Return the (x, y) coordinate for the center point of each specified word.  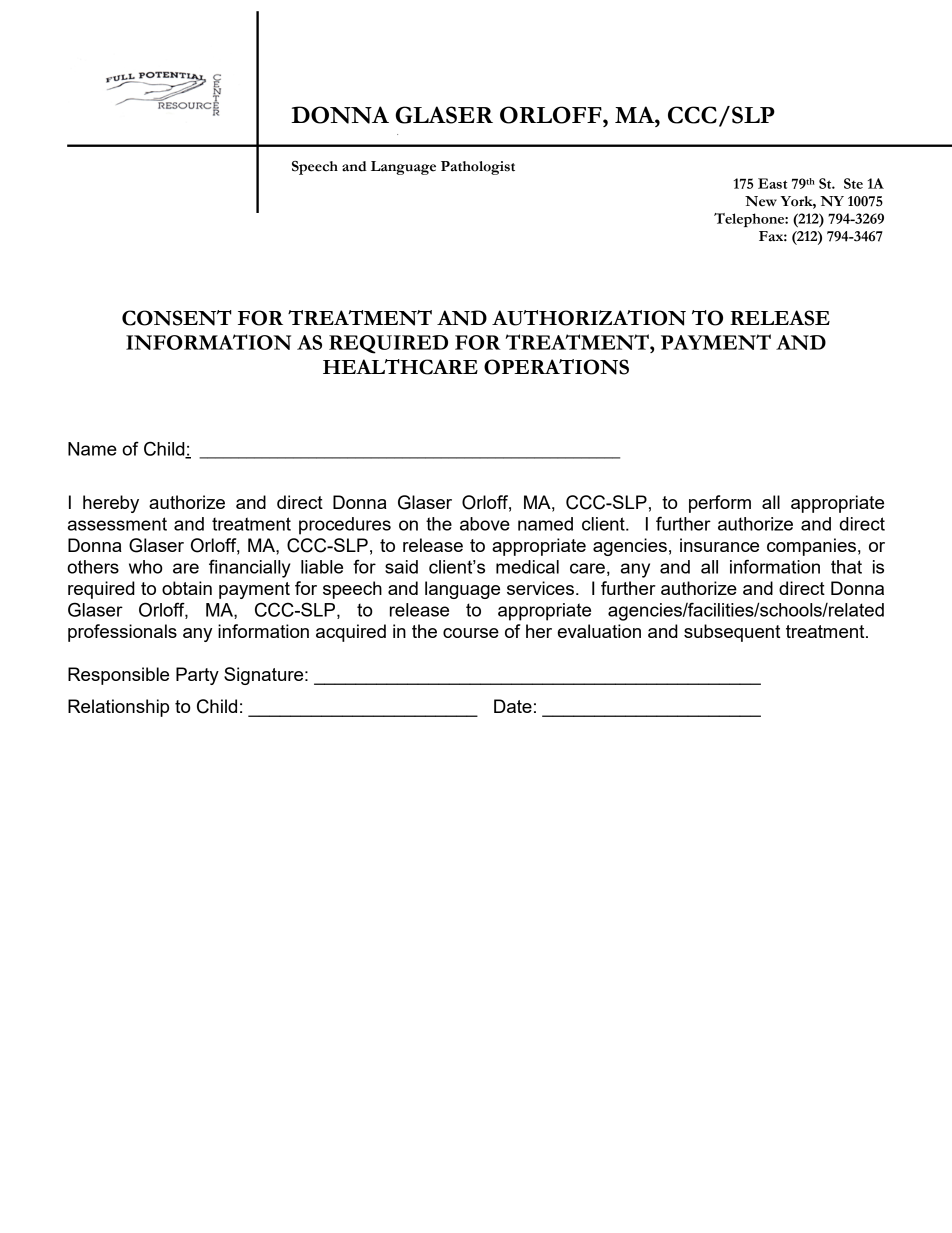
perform (720, 504)
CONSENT (177, 318)
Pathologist (478, 168)
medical (527, 567)
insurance (719, 545)
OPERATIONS (556, 367)
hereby (111, 504)
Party (197, 676)
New (761, 201)
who (146, 567)
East (772, 183)
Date (513, 706)
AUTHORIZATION (589, 318)
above (485, 524)
